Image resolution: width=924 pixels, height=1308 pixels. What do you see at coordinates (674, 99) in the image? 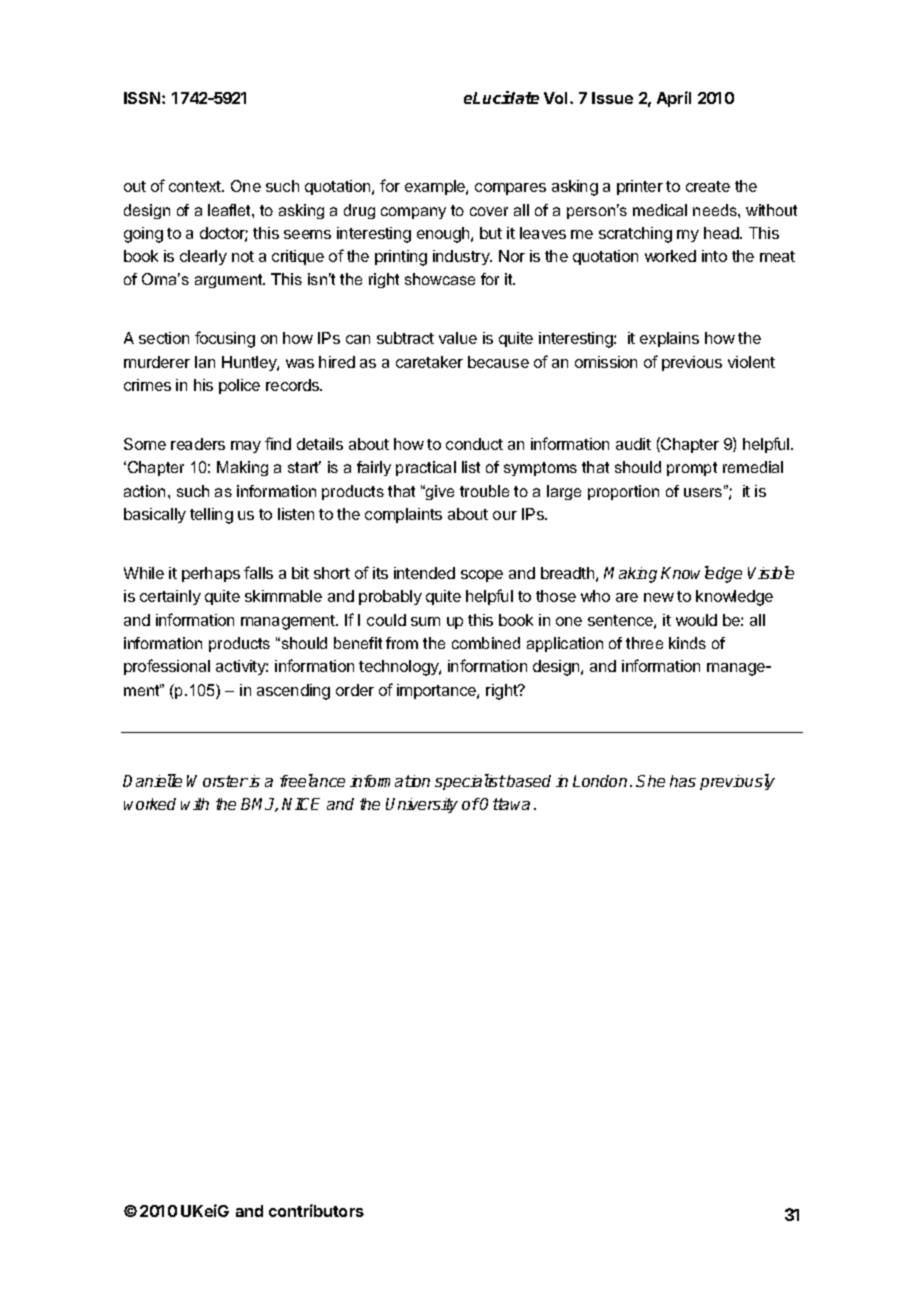
I see `April` at bounding box center [674, 99].
